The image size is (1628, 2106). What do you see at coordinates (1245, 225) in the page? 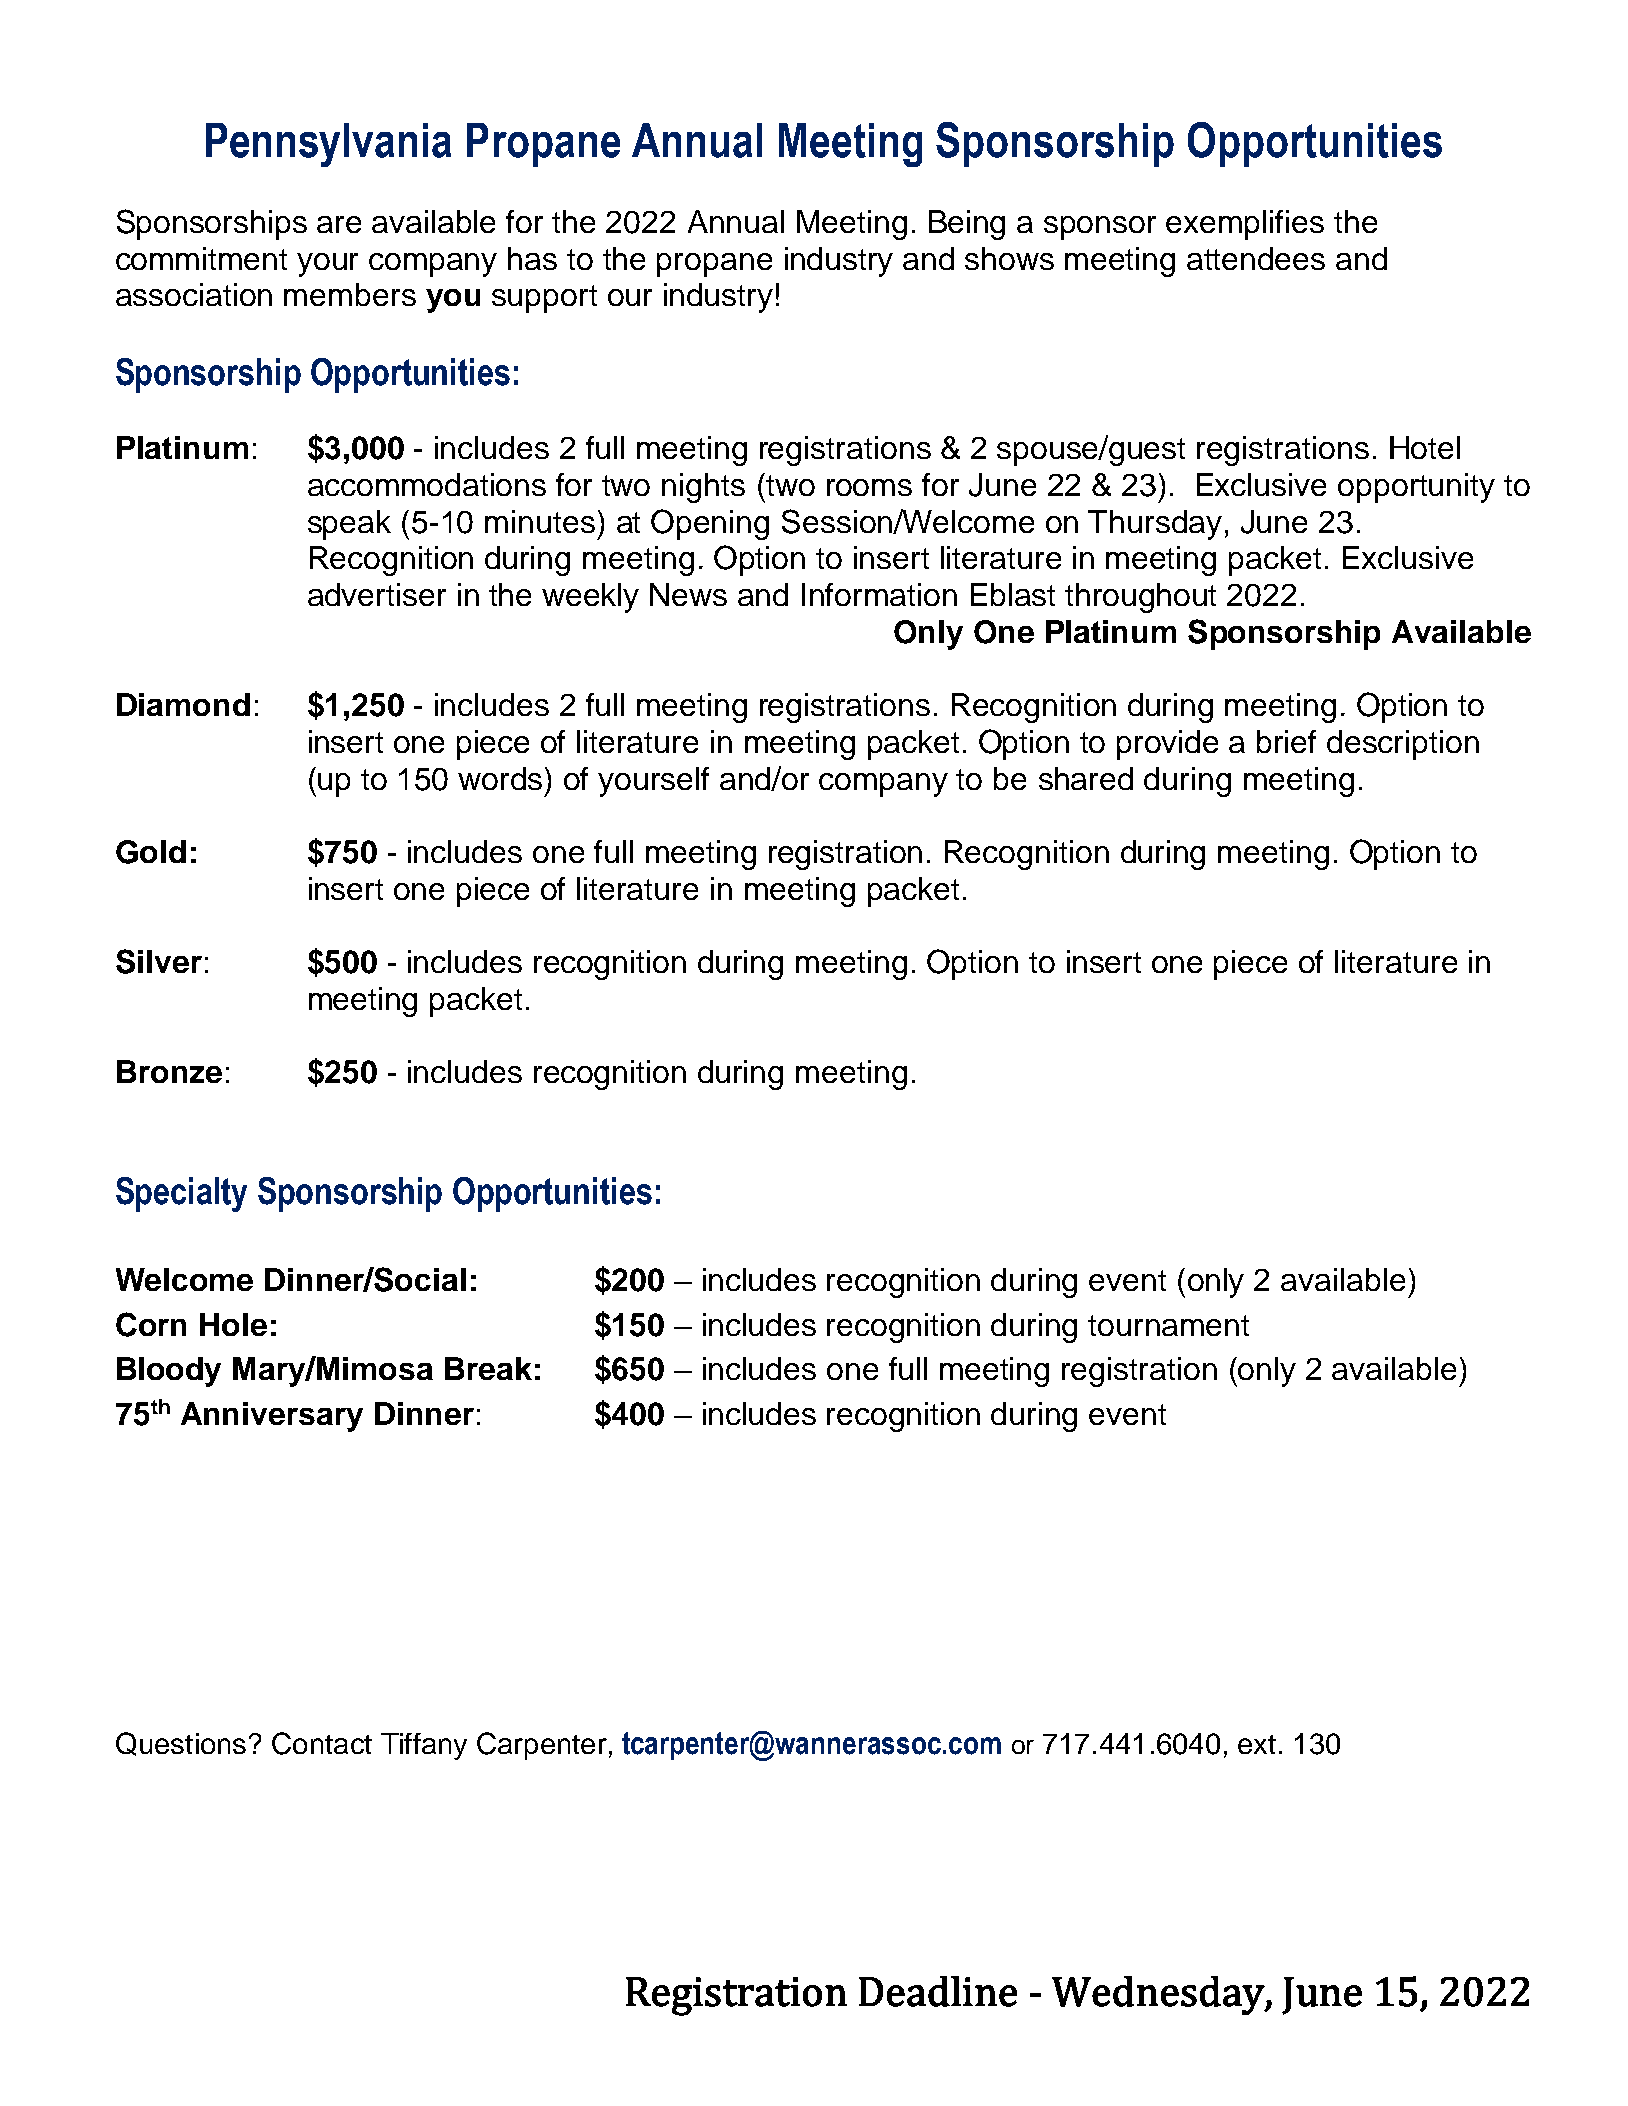
I see `exemplifies` at bounding box center [1245, 225].
